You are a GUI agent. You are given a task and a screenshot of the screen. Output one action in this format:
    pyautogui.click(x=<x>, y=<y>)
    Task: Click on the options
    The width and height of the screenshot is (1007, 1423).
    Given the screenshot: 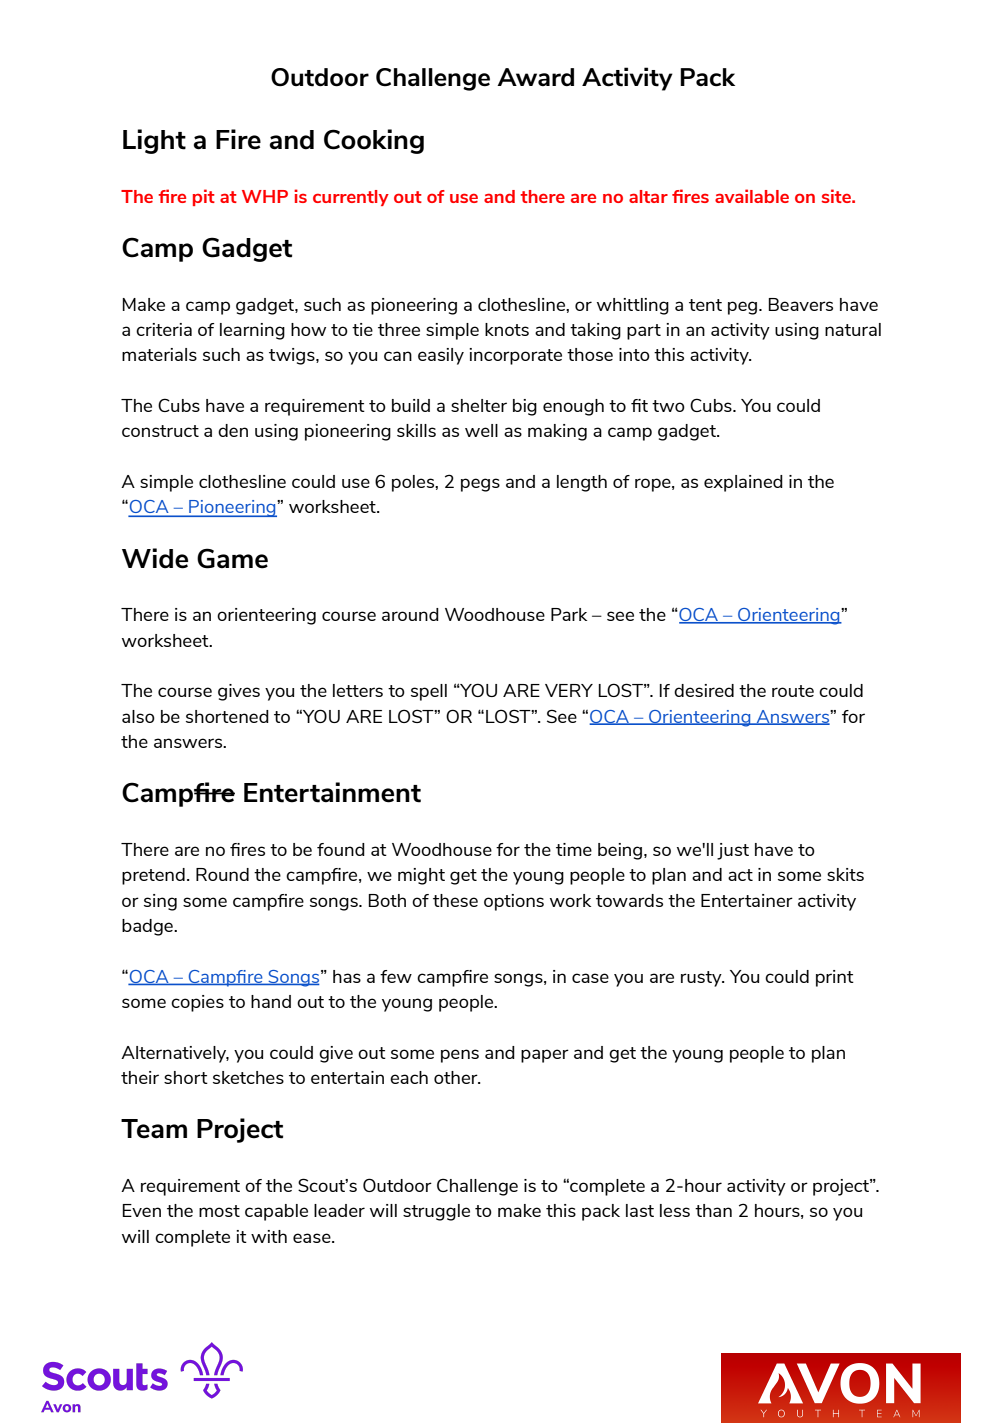 What is the action you would take?
    pyautogui.click(x=514, y=902)
